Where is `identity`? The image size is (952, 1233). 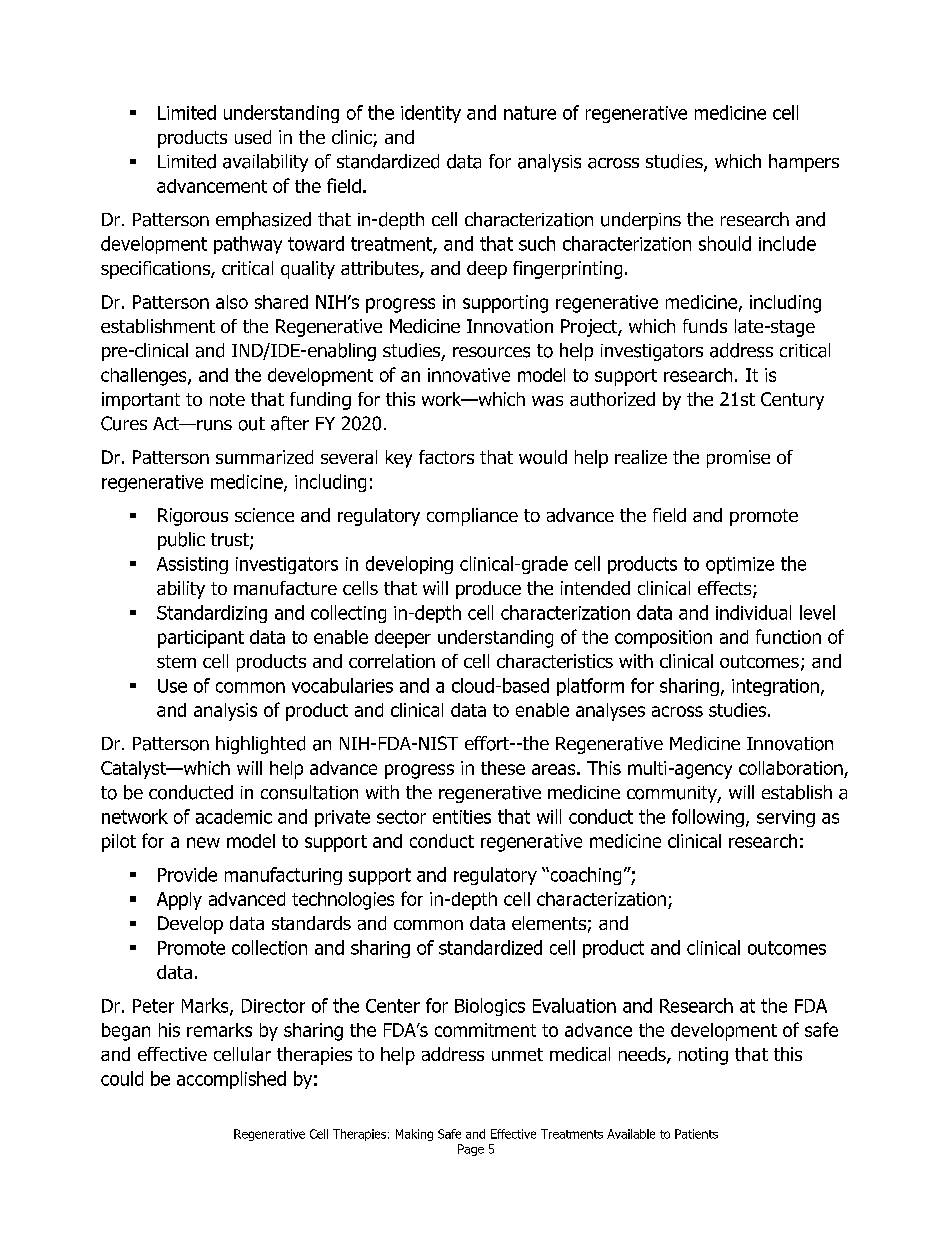
identity is located at coordinates (431, 114).
